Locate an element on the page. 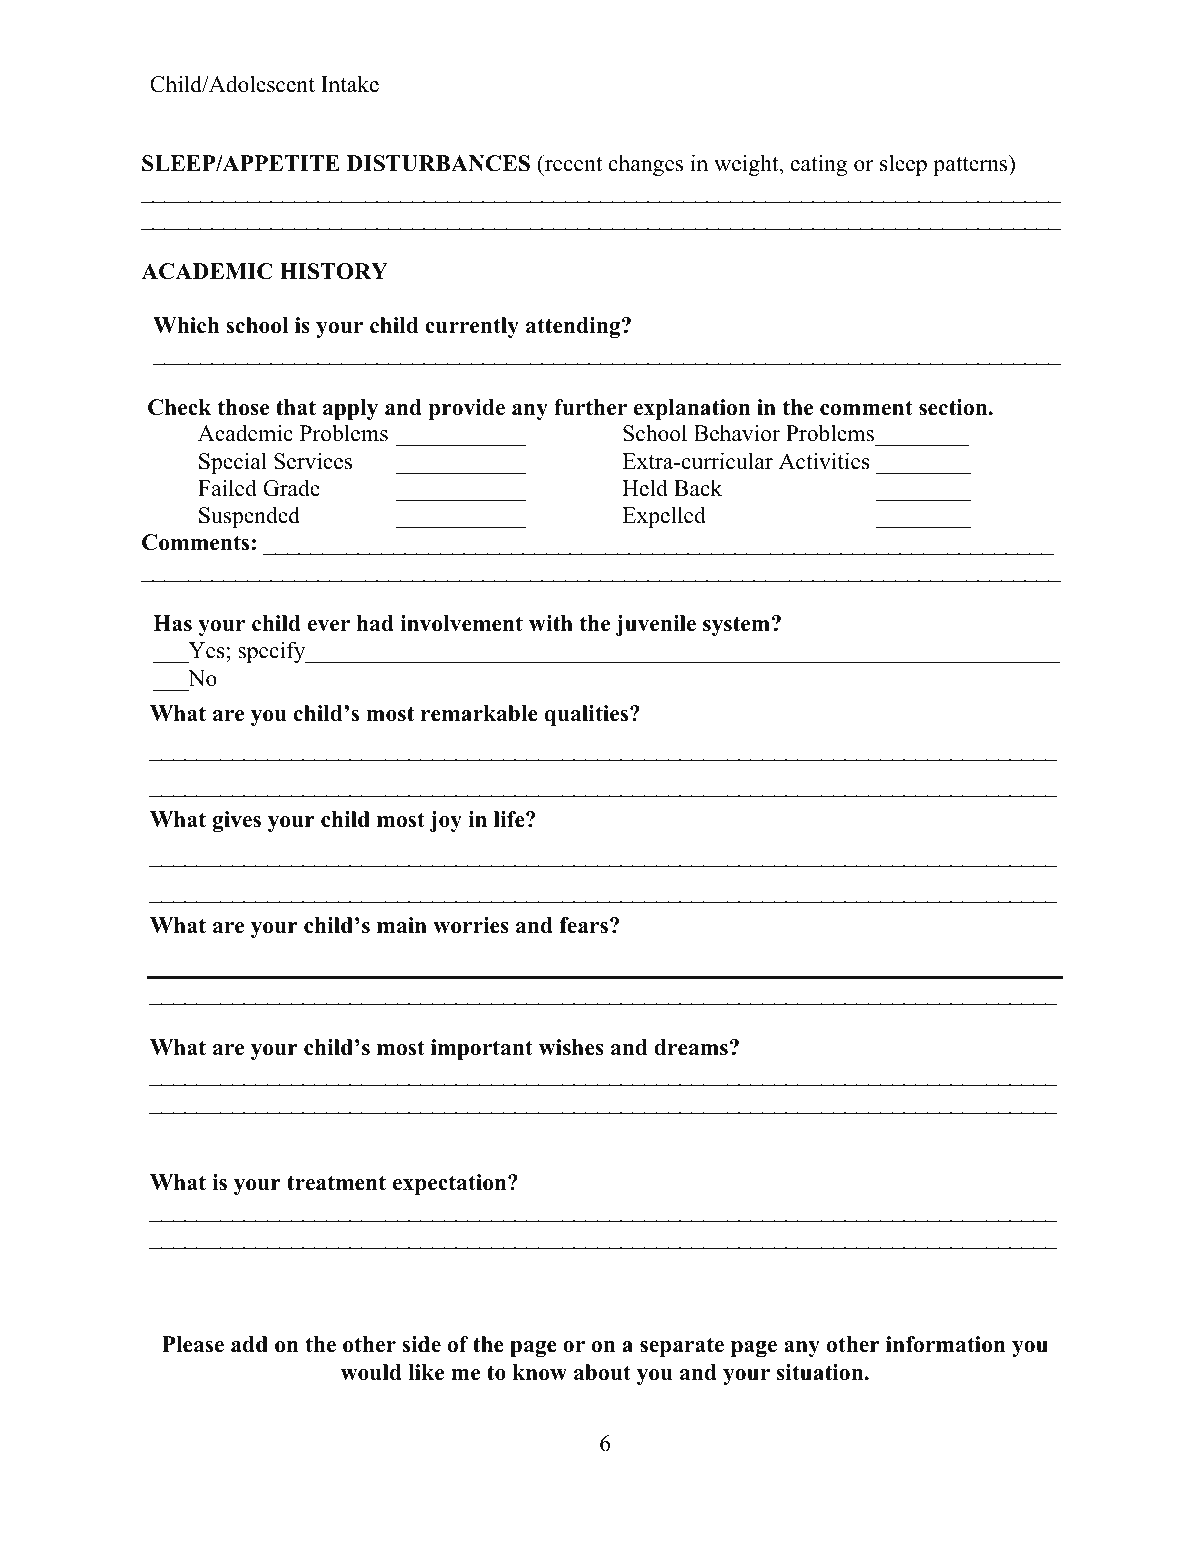  Intake is located at coordinates (350, 84).
